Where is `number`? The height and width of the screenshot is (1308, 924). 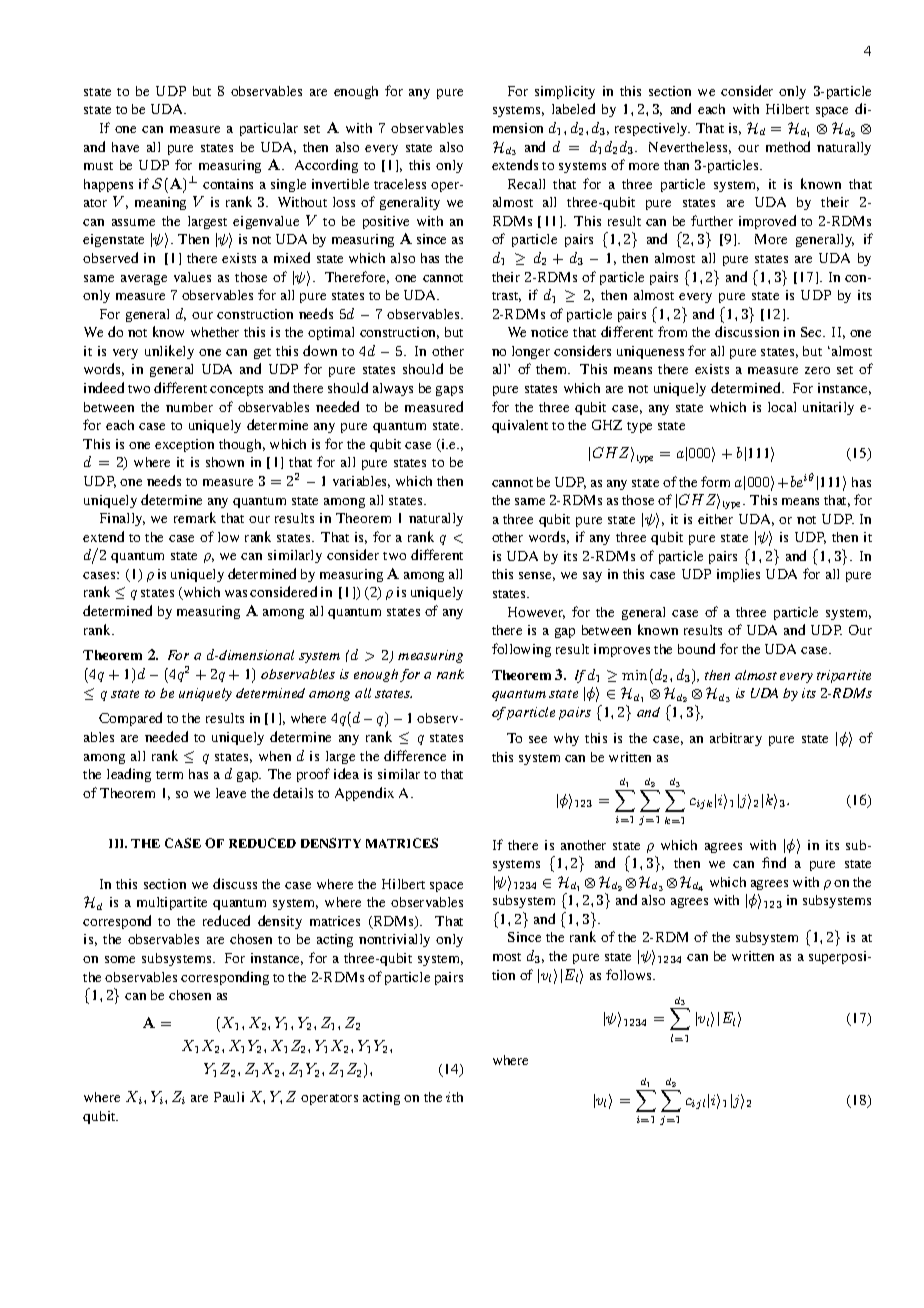 number is located at coordinates (189, 407).
